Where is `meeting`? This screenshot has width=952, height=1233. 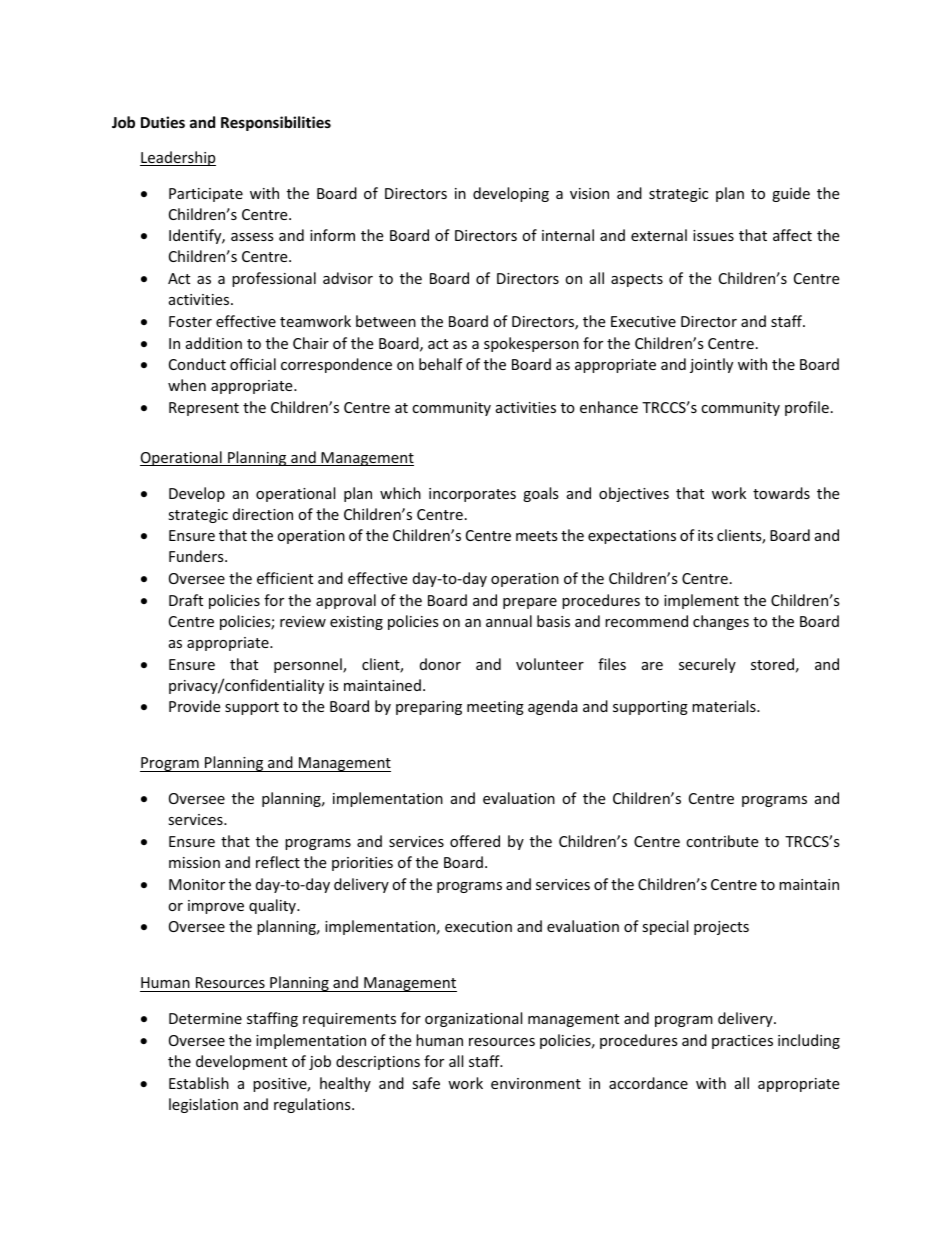
meeting is located at coordinates (495, 708).
